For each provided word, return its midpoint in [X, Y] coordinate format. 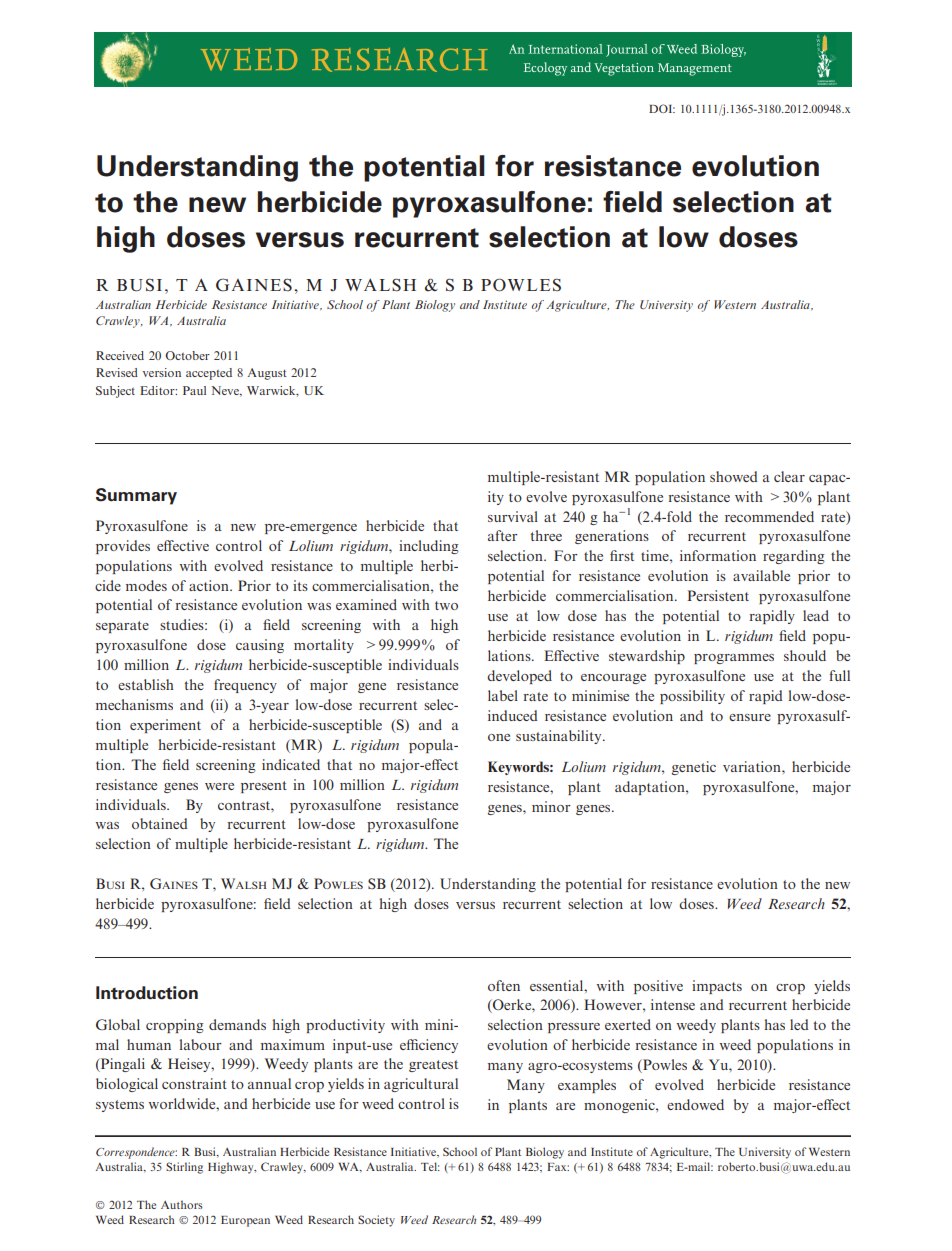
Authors [182, 1204]
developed [519, 677]
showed [734, 476]
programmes [734, 659]
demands [237, 1024]
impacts [717, 987]
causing [260, 646]
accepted [209, 374]
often [504, 985]
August [267, 374]
